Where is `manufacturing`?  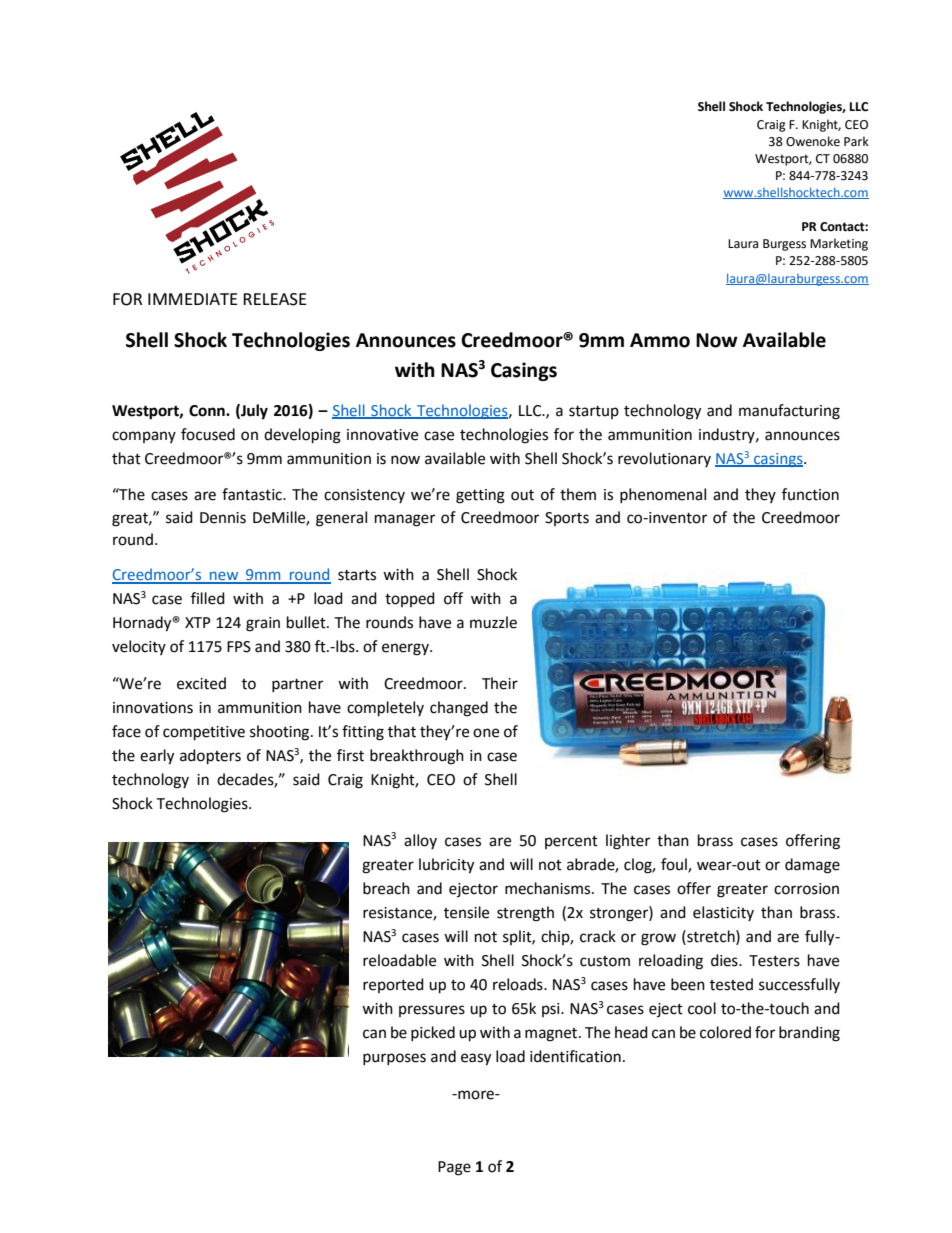 manufacturing is located at coordinates (789, 412).
